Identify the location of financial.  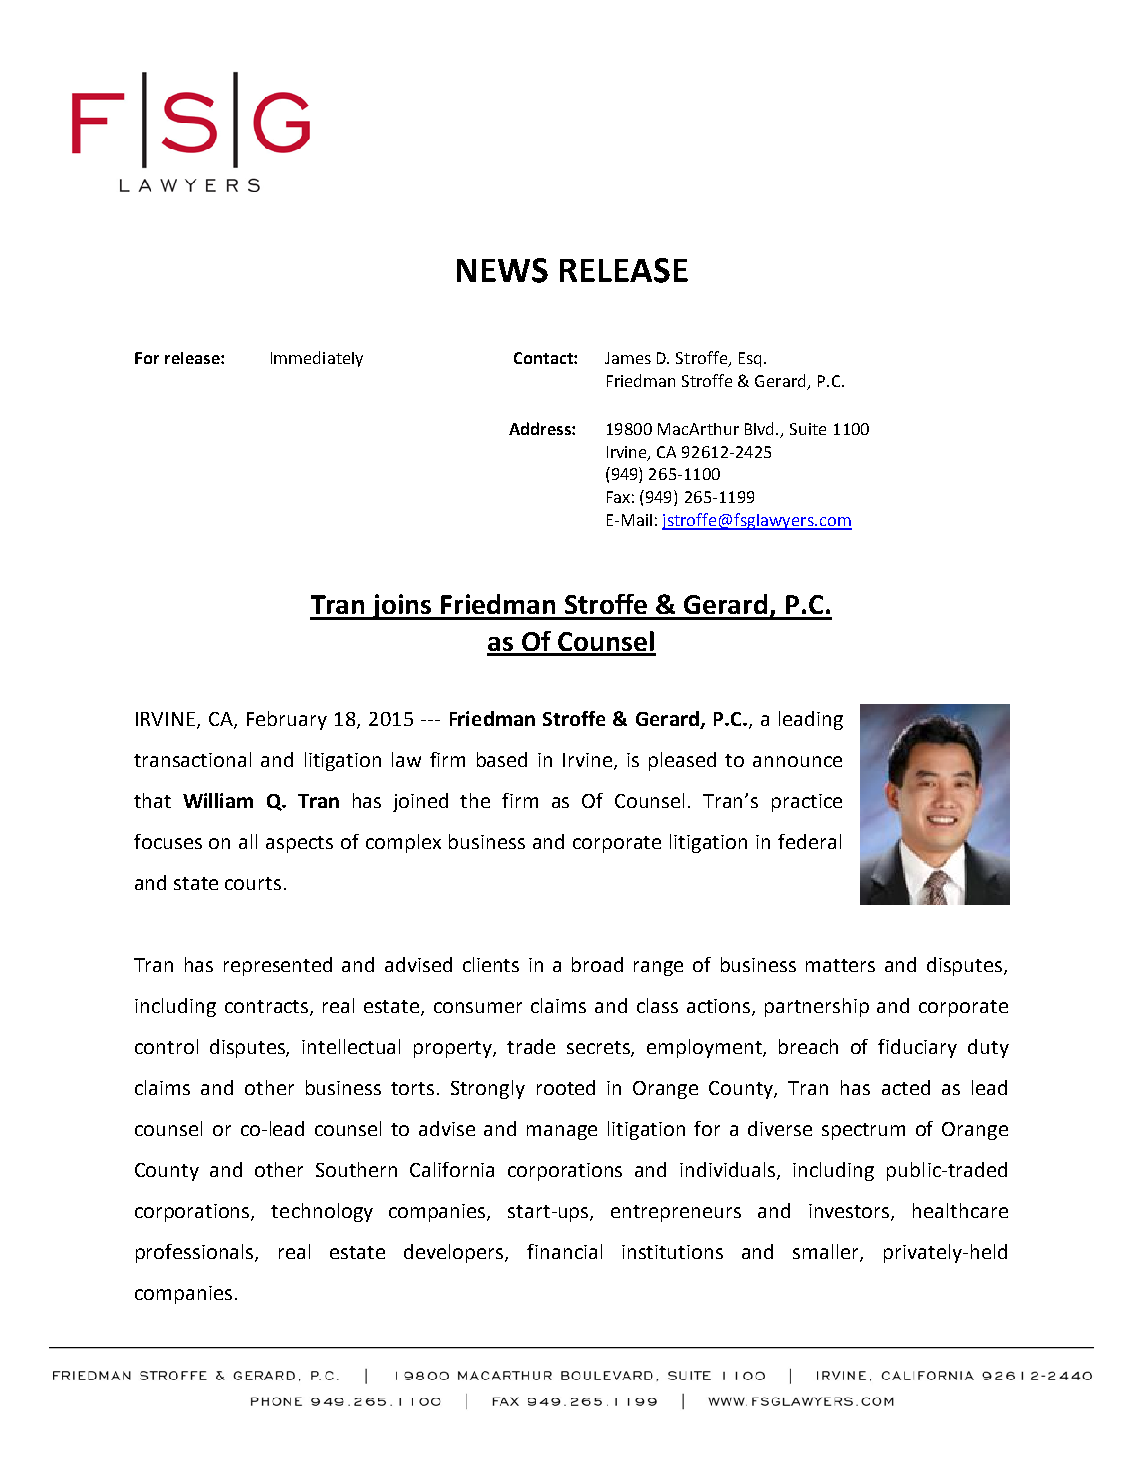
(564, 1251).
